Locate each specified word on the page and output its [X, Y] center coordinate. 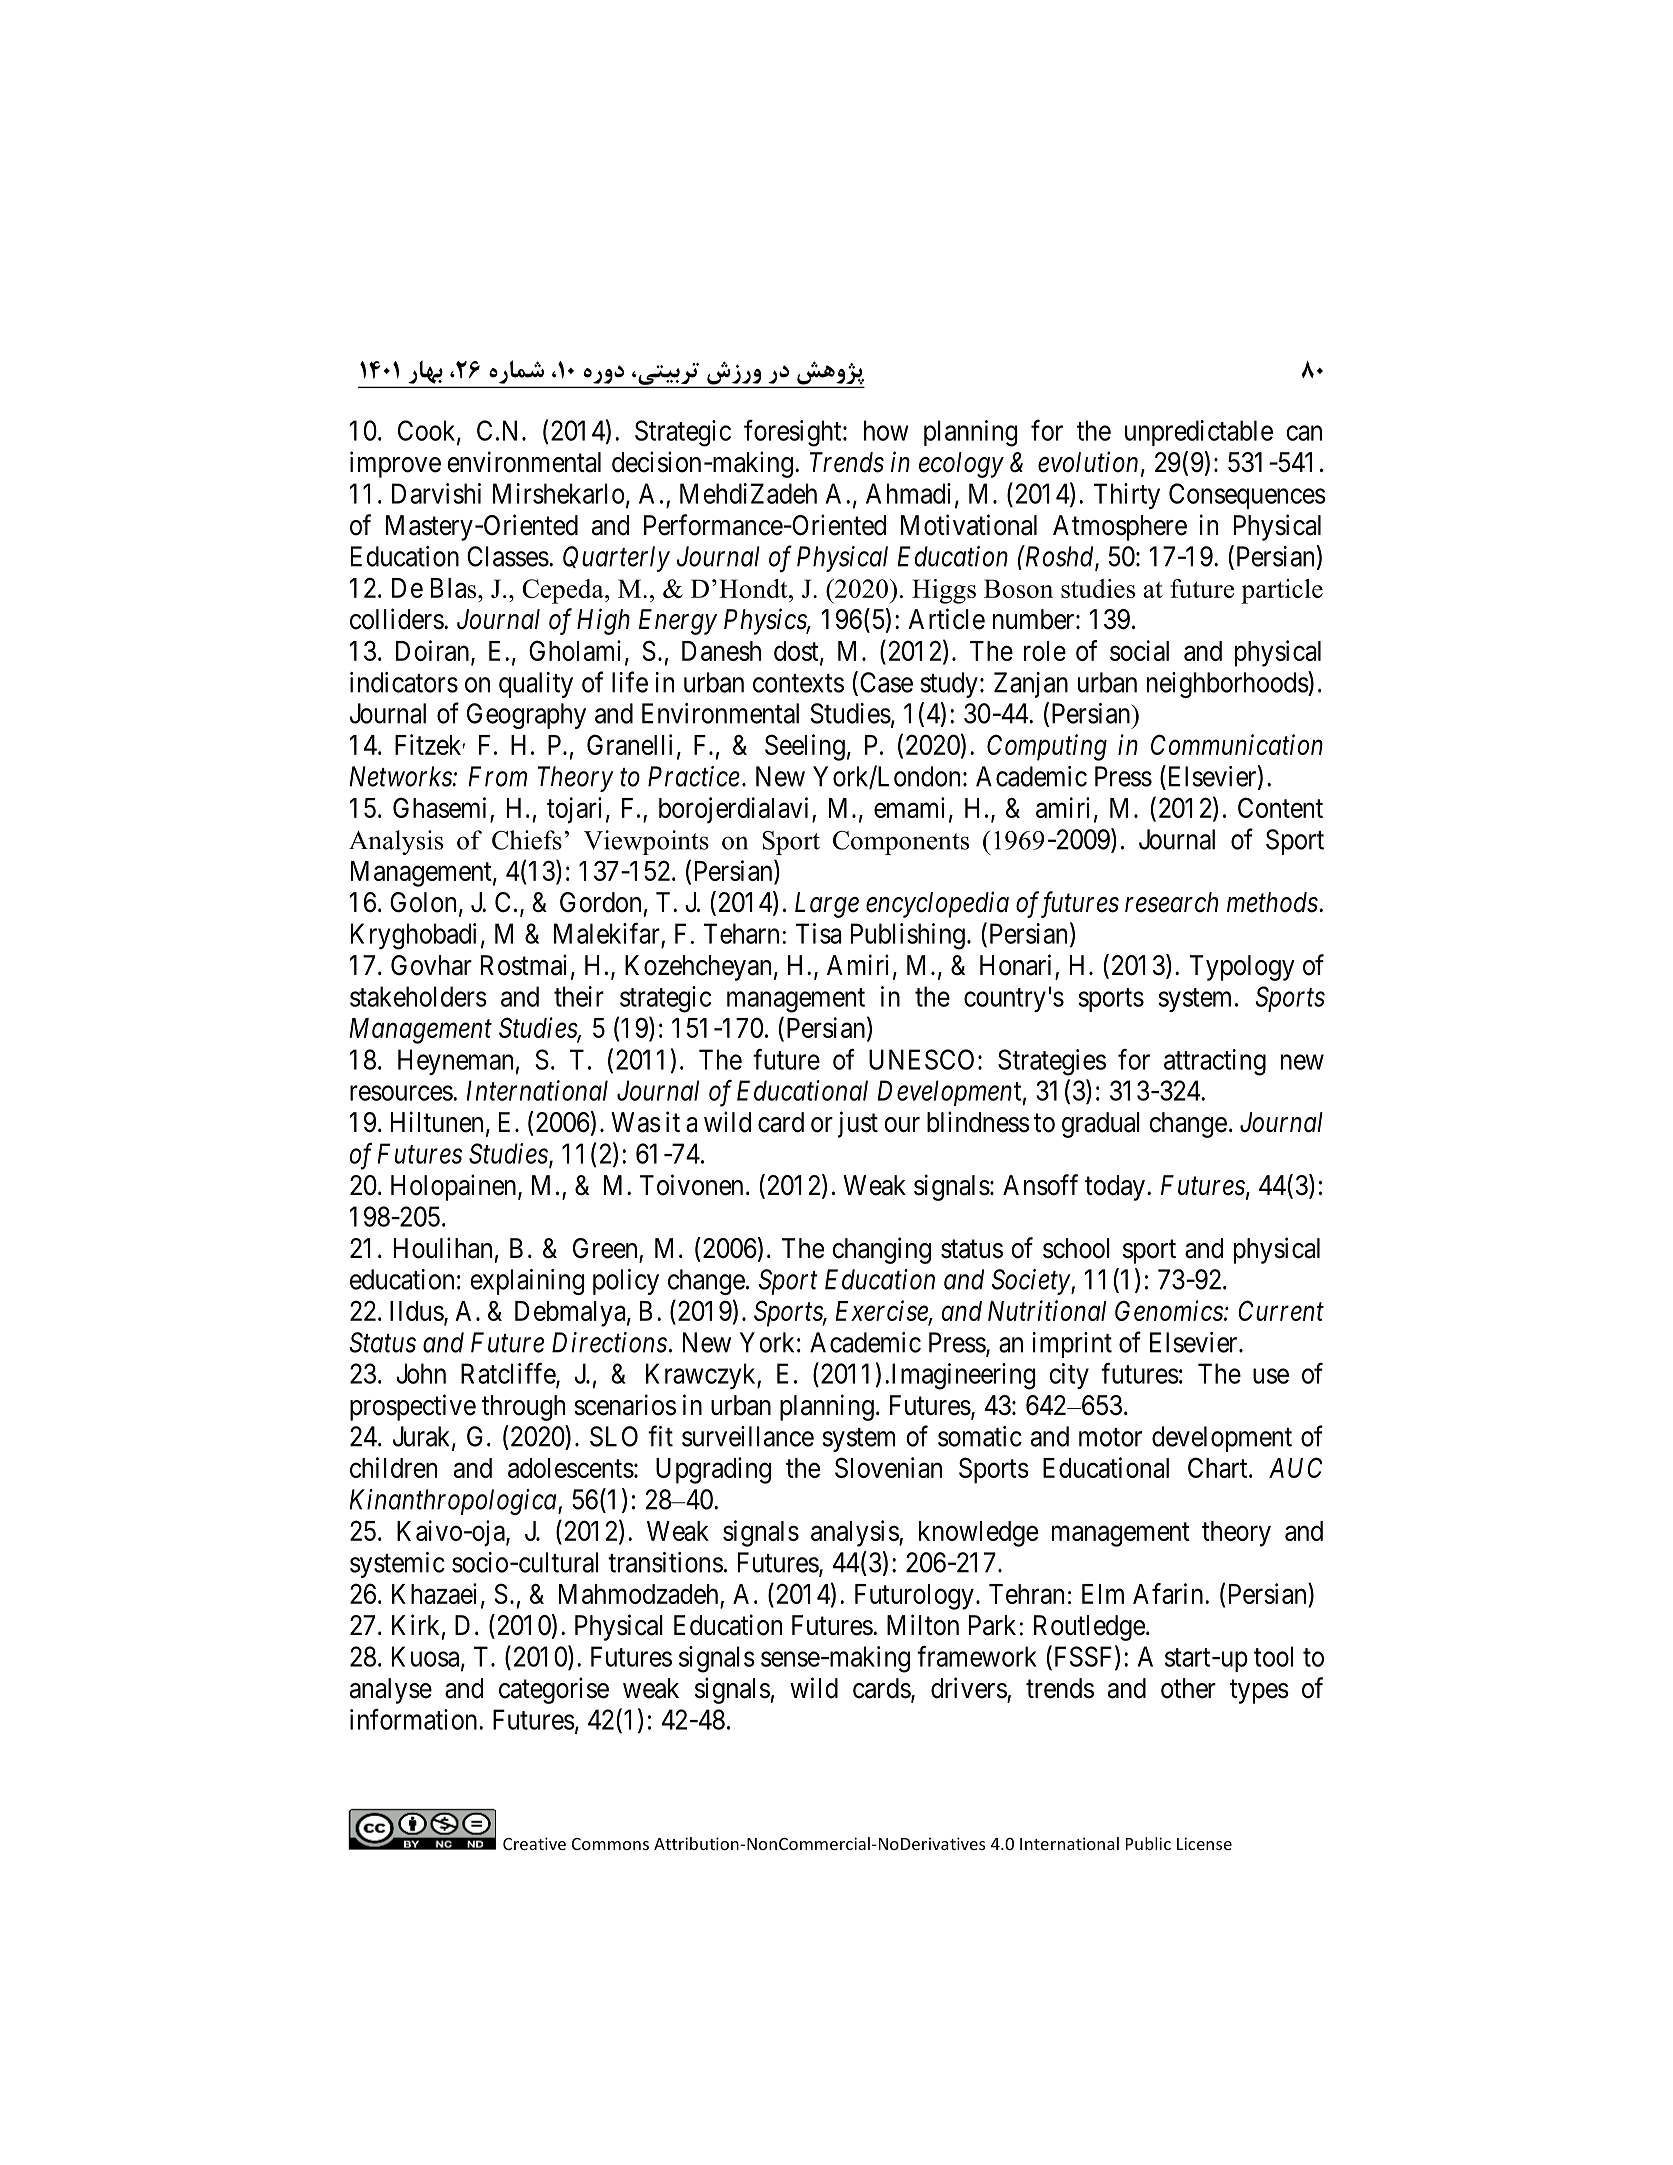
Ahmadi [908, 493]
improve [395, 464]
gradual [1101, 1125]
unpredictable [1199, 433]
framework [977, 1656]
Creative [534, 1843]
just [858, 1124]
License [1204, 1843]
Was [636, 1122]
